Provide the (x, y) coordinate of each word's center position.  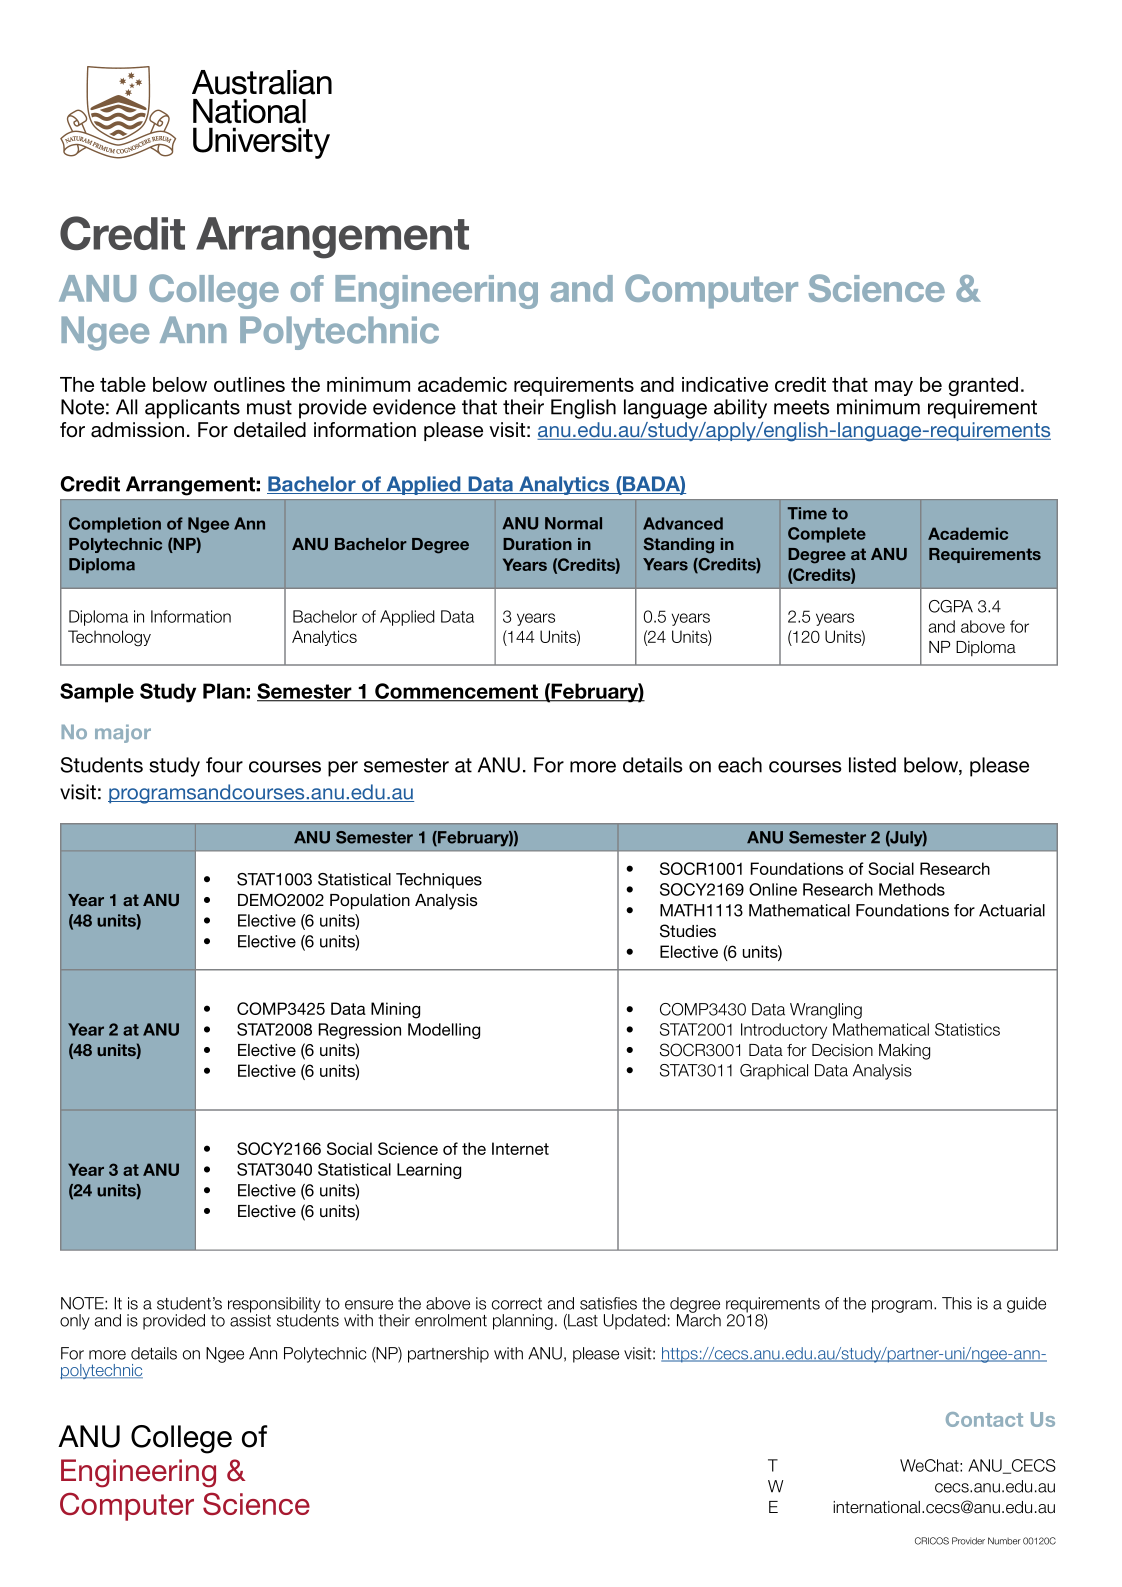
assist (250, 1319)
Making (904, 1052)
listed (872, 765)
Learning (429, 1171)
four (224, 765)
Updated (635, 1322)
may (894, 388)
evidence (414, 407)
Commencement (457, 692)
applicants (192, 409)
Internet (520, 1148)
